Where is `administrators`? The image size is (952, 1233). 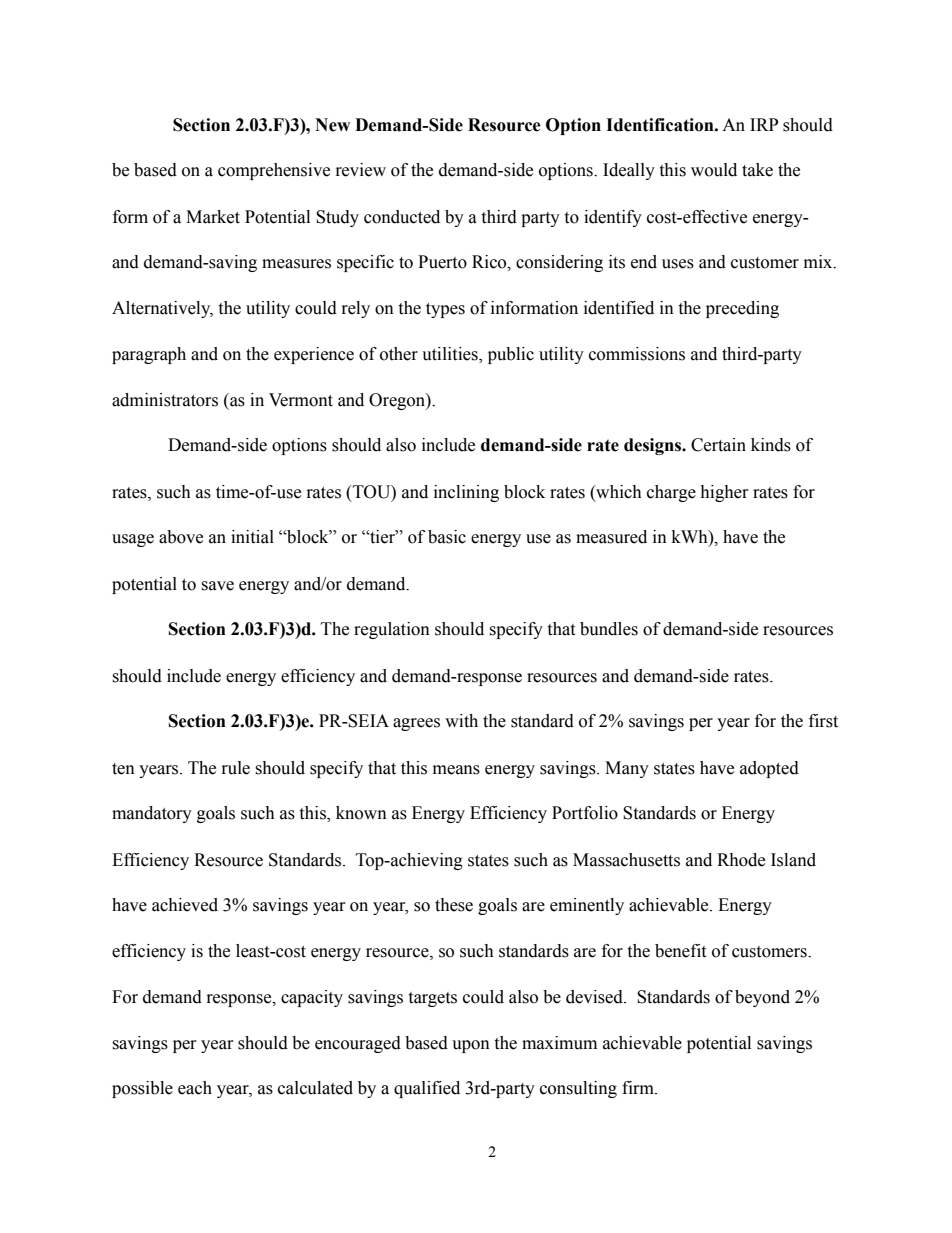 administrators is located at coordinates (165, 400).
